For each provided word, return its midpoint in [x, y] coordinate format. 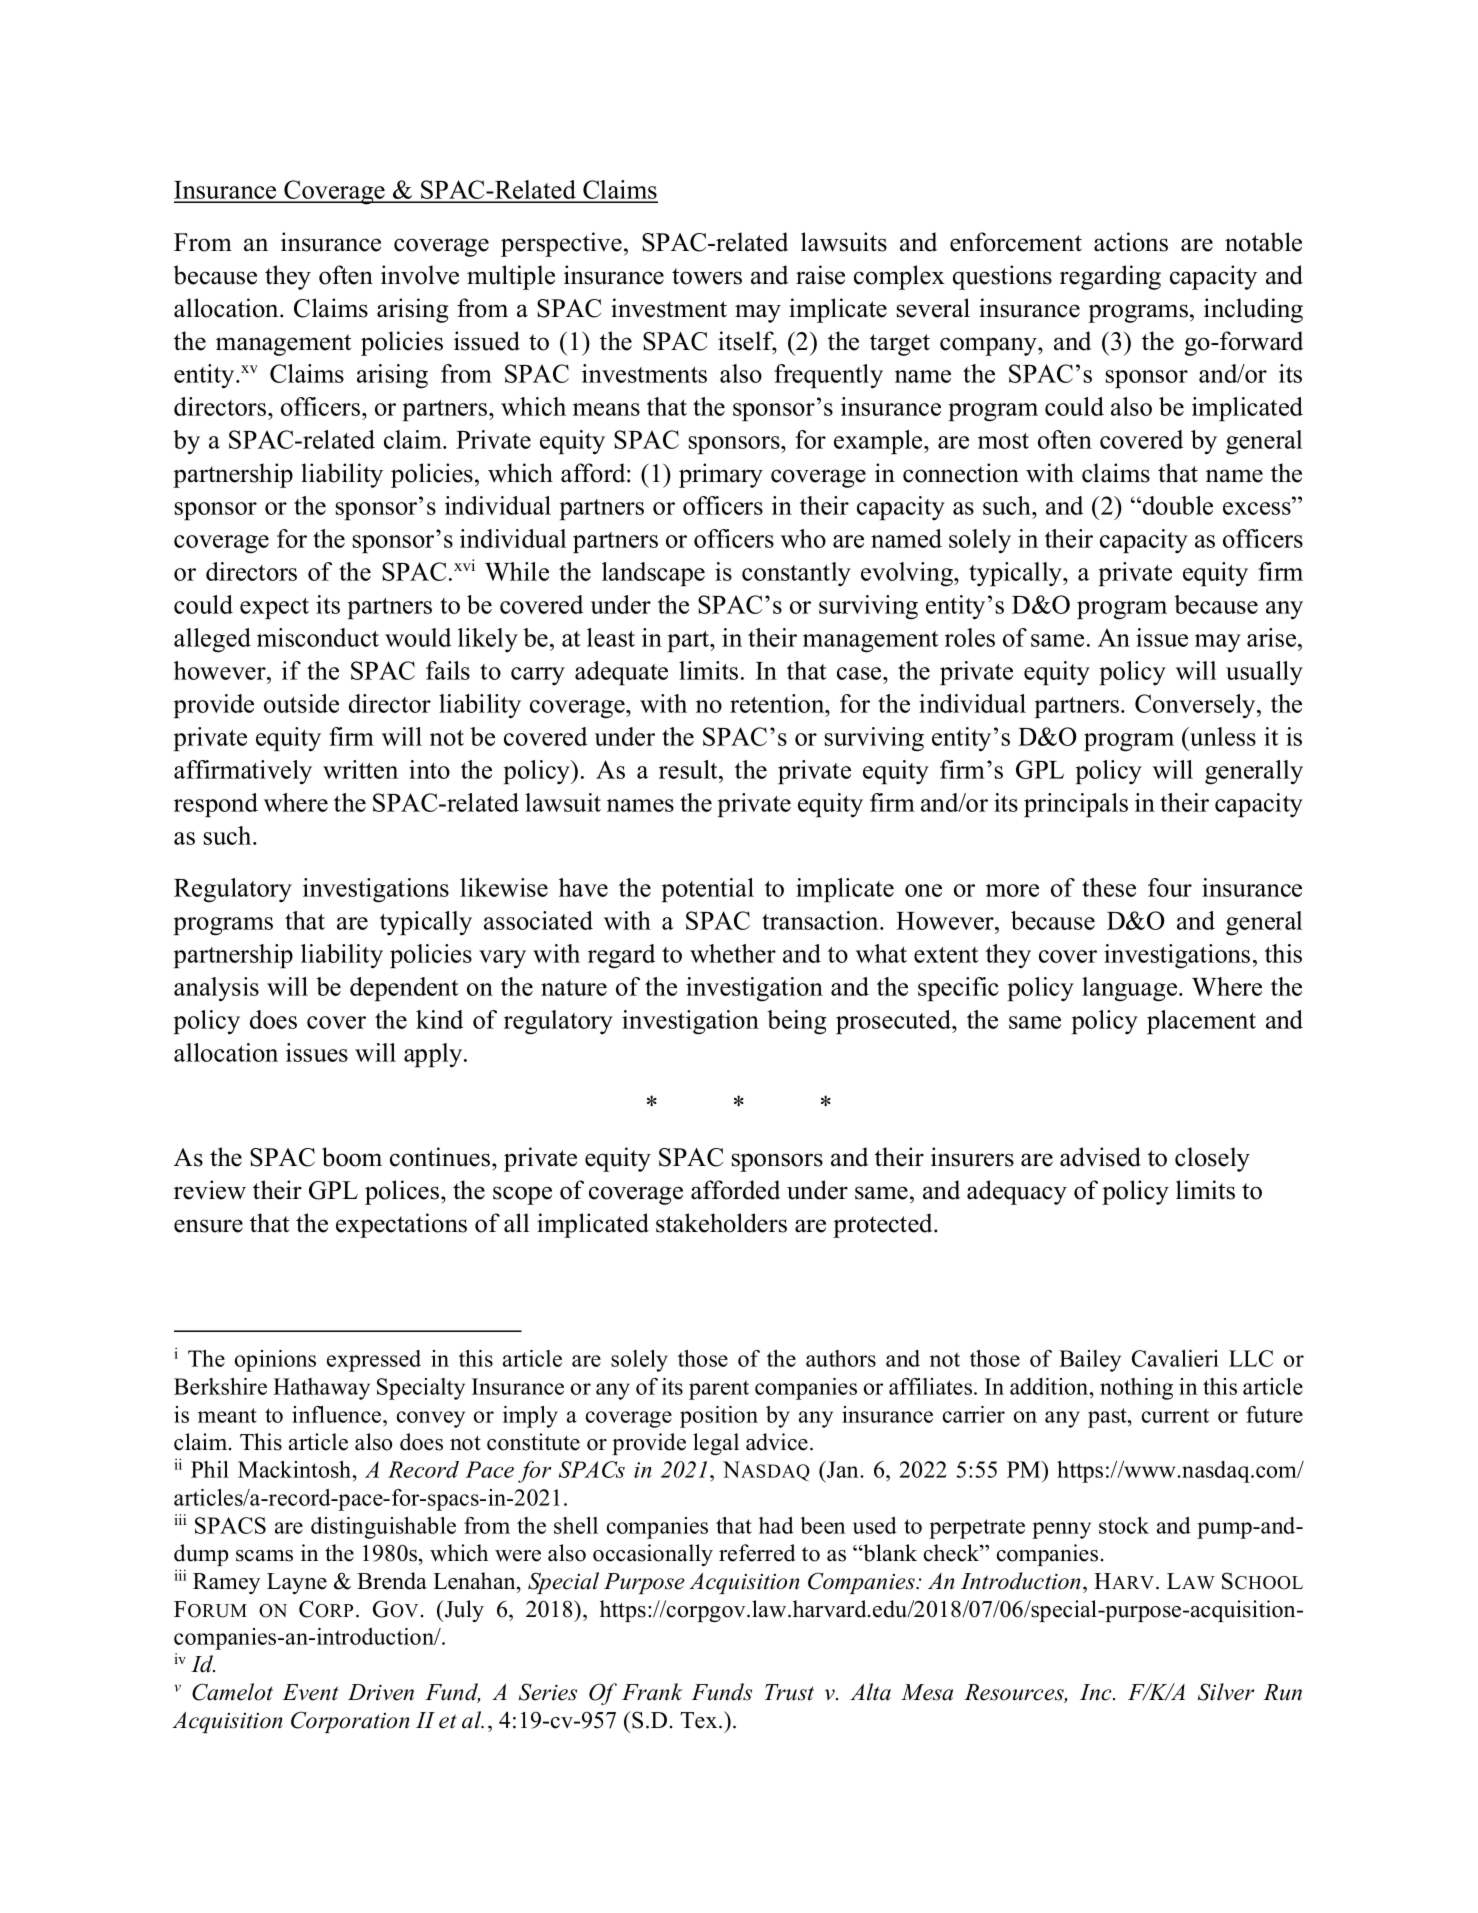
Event [310, 1692]
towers [707, 276]
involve [420, 275]
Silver [1226, 1692]
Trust [789, 1692]
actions [1131, 242]
